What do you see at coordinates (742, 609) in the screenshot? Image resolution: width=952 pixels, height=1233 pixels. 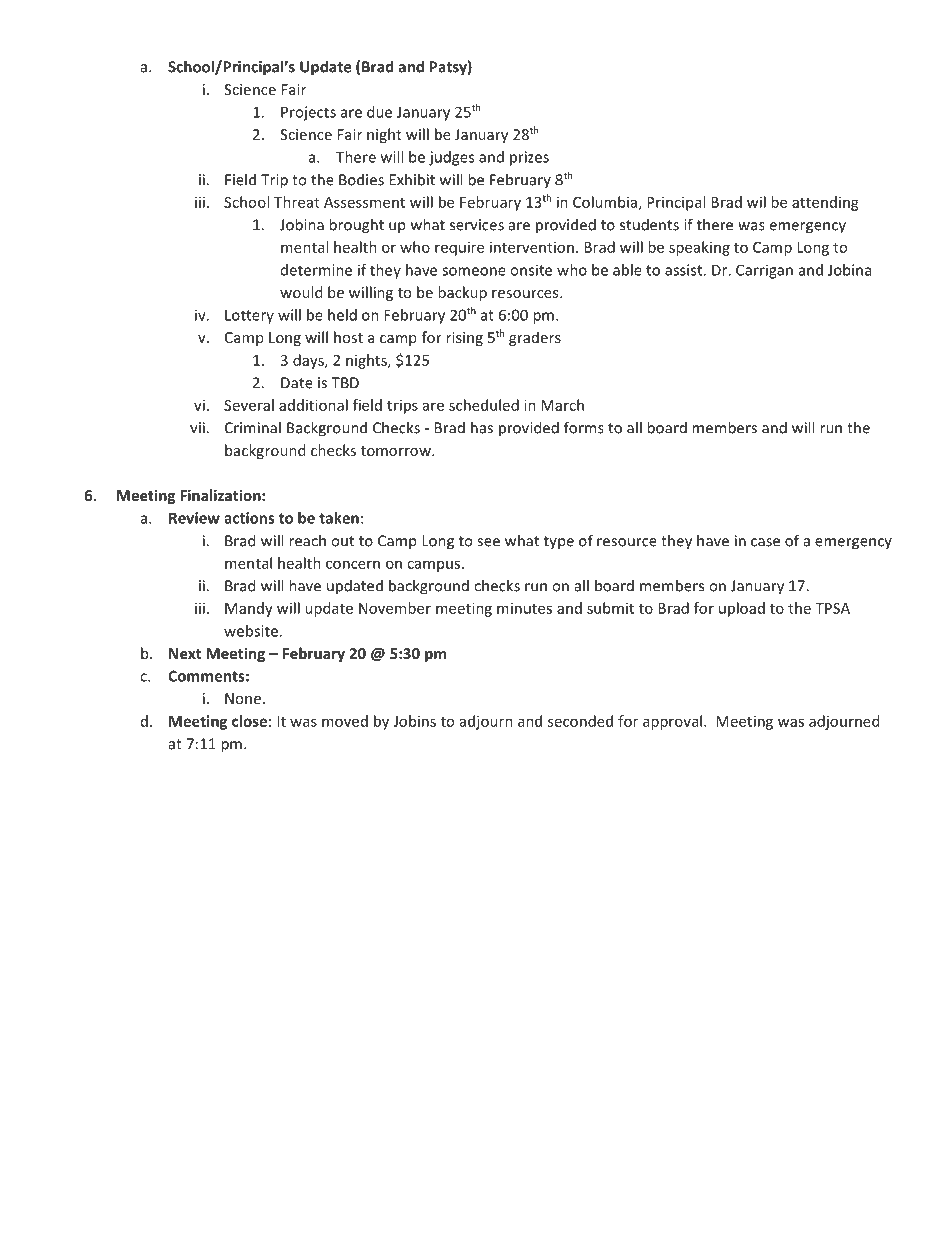 I see `upload` at bounding box center [742, 609].
